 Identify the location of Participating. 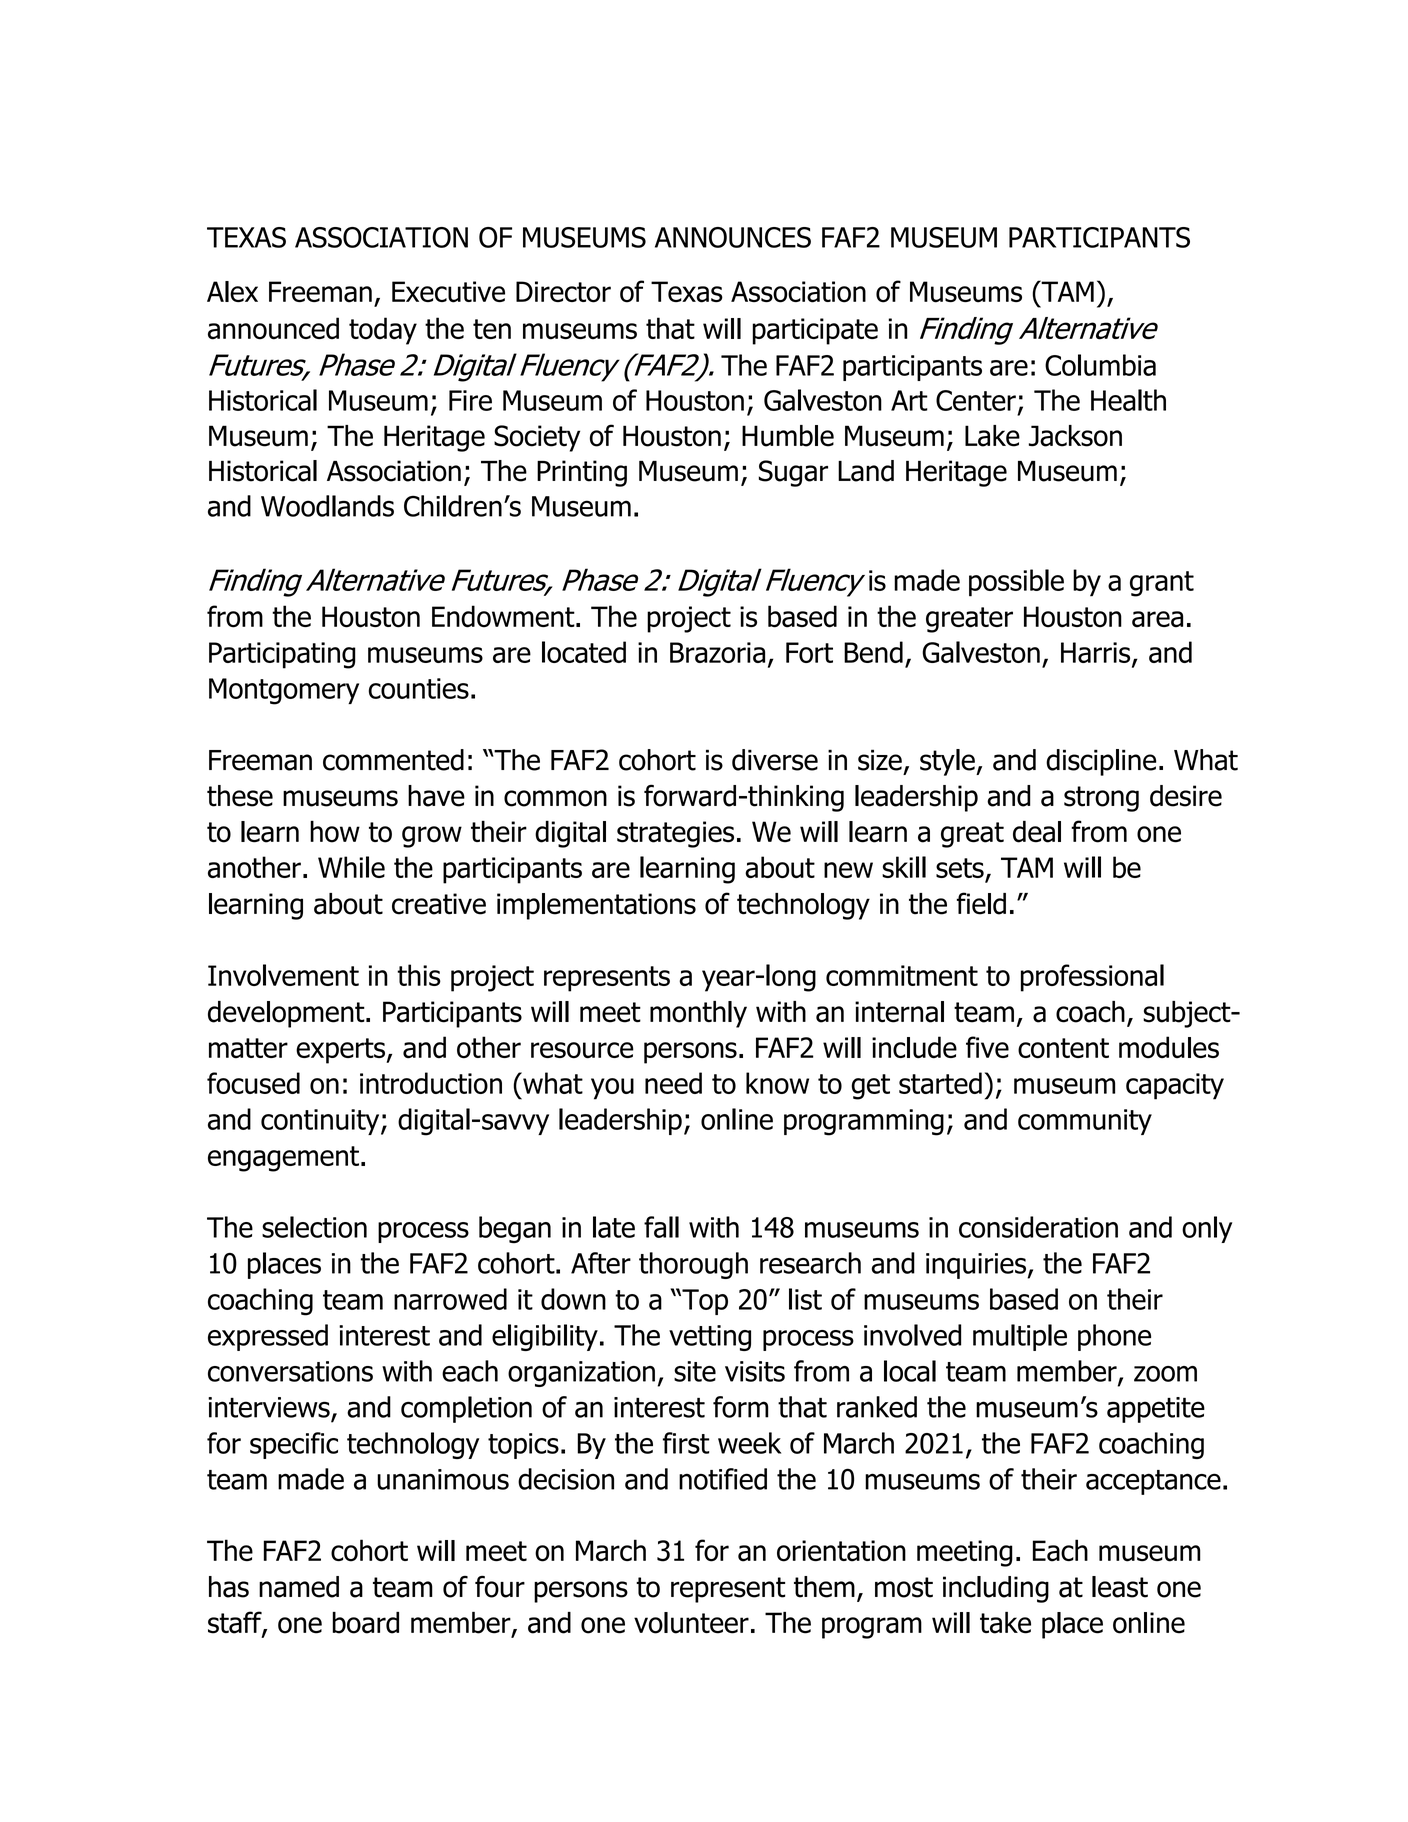
(282, 655).
